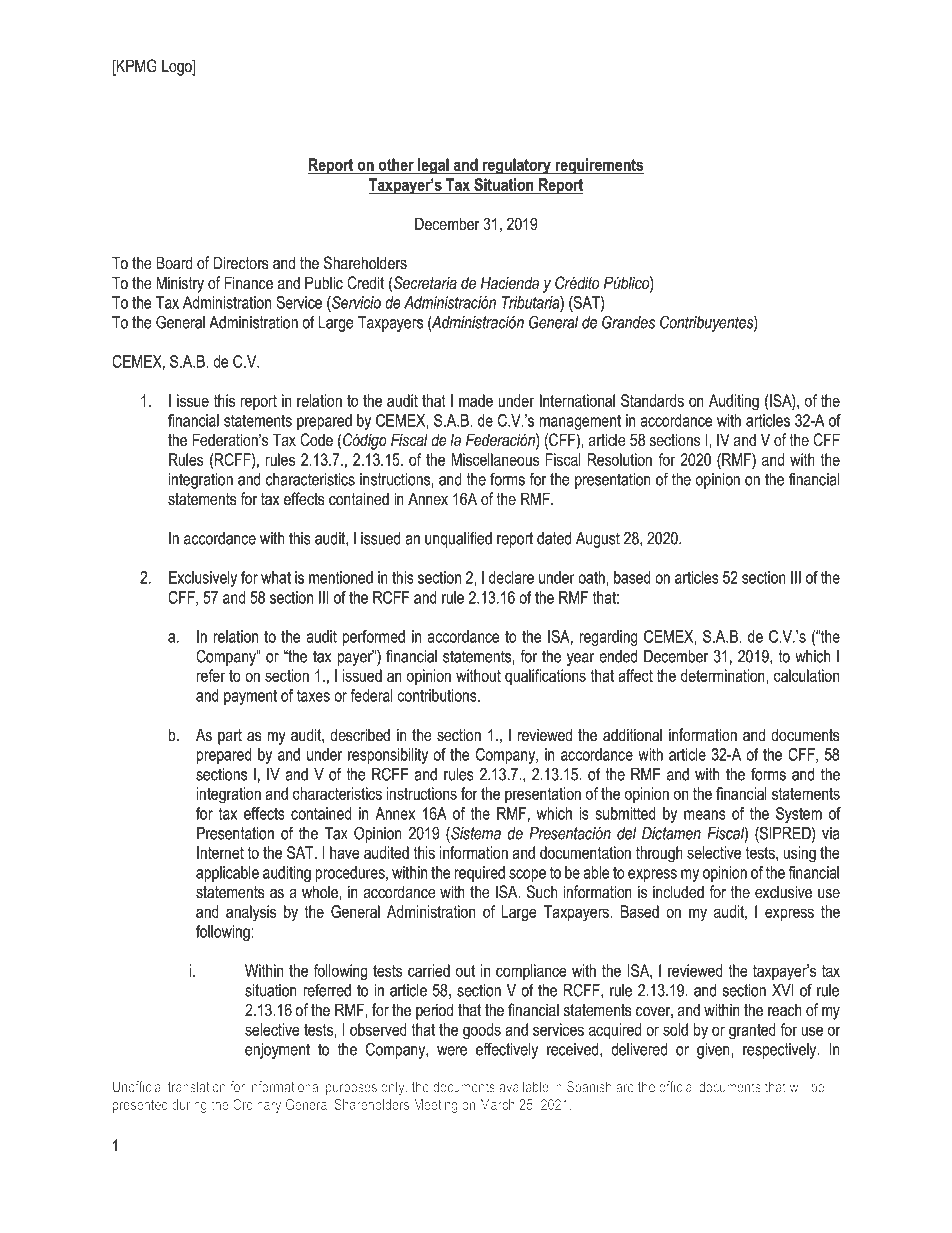 This page has height=1233, width=952. What do you see at coordinates (705, 815) in the page?
I see `means` at bounding box center [705, 815].
